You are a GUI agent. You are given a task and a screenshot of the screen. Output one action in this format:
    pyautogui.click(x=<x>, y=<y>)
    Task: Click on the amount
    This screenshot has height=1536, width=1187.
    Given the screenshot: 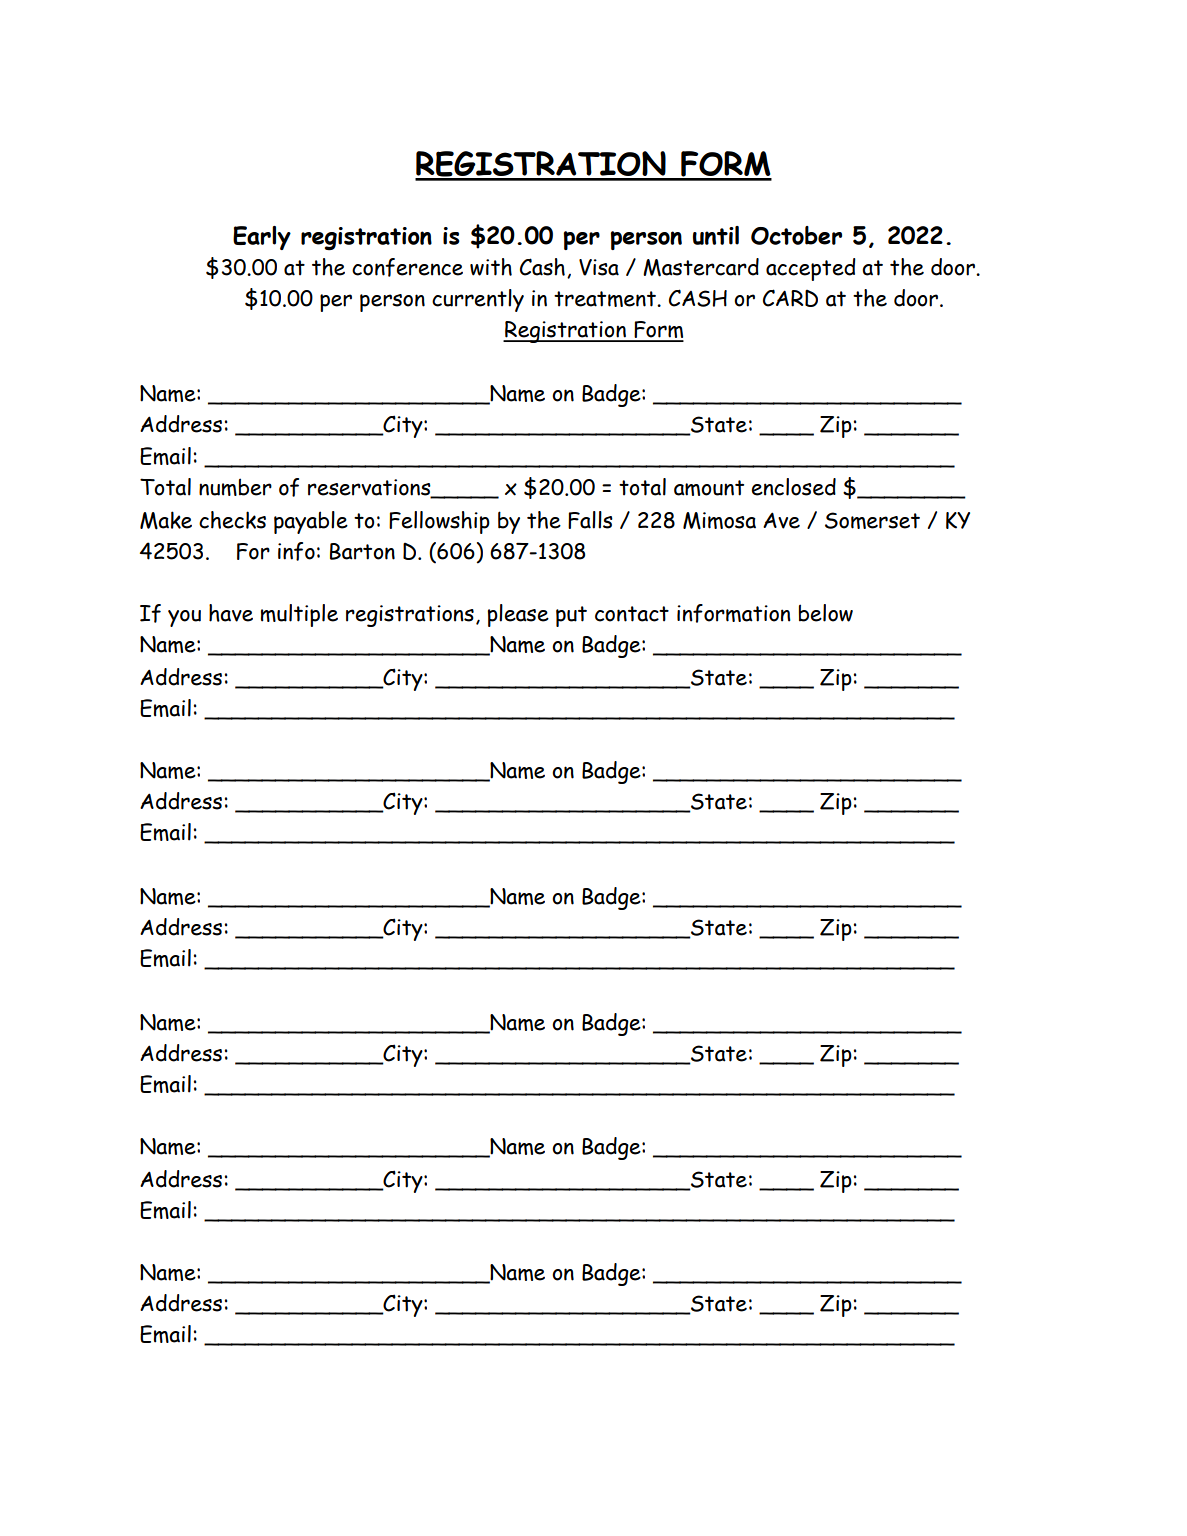 What is the action you would take?
    pyautogui.click(x=709, y=488)
